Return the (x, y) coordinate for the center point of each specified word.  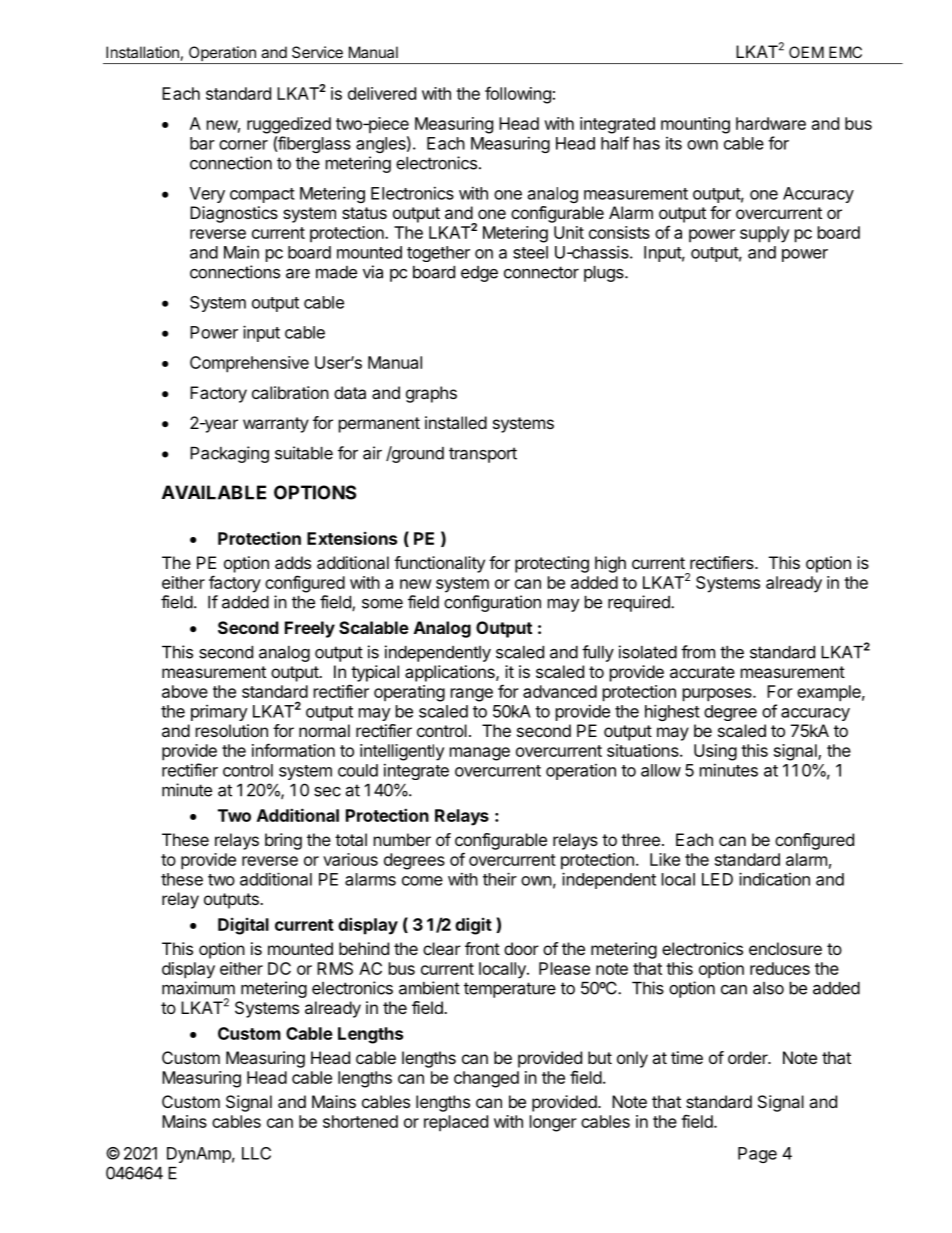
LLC (256, 1153)
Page (757, 1155)
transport (483, 455)
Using (715, 752)
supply (764, 234)
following (518, 95)
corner (243, 145)
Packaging (229, 454)
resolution (232, 730)
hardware (771, 123)
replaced (456, 1123)
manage (480, 754)
